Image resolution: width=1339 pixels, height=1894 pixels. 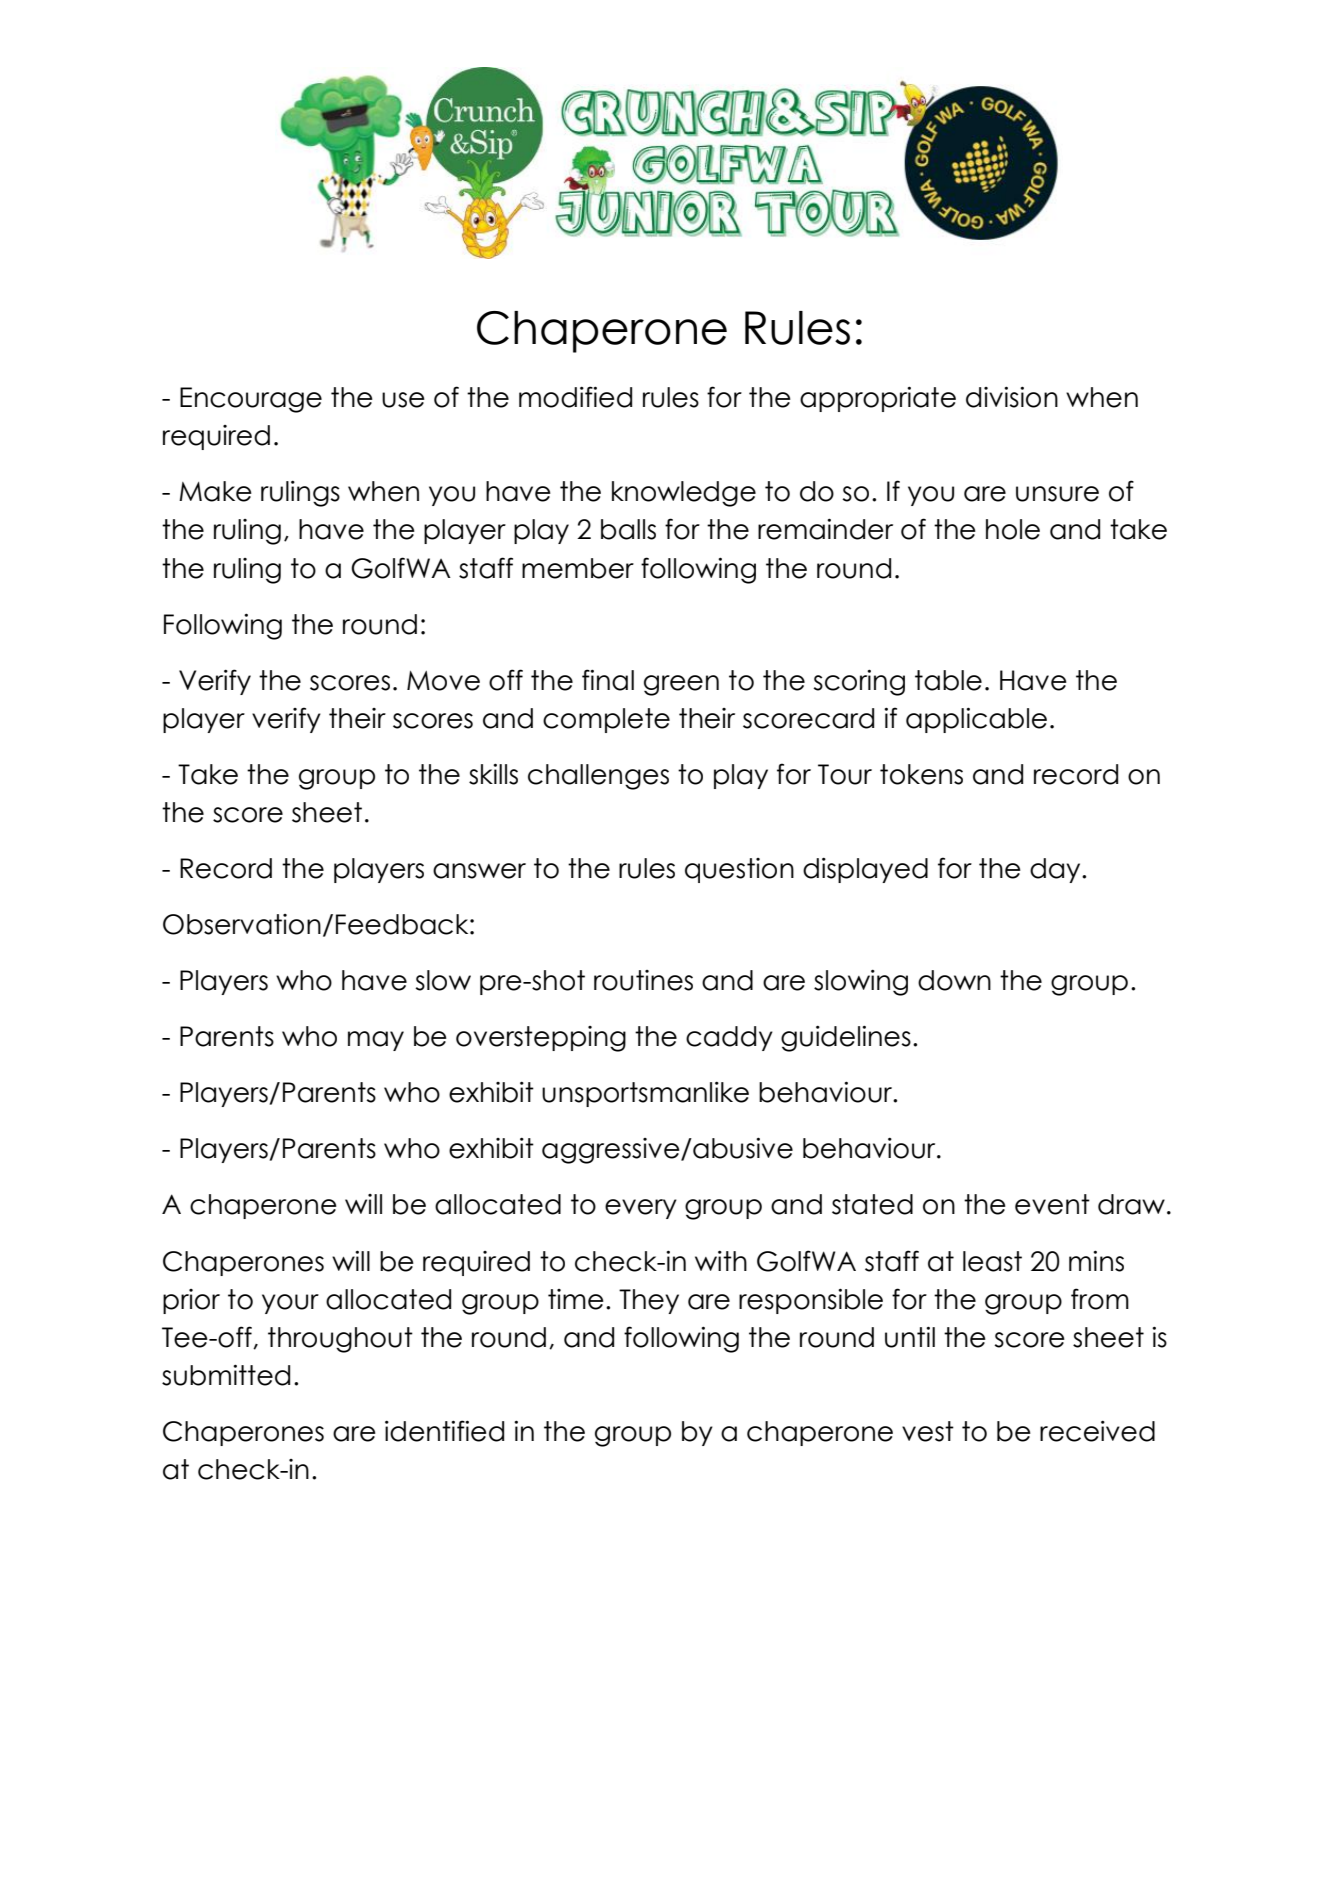 What do you see at coordinates (251, 400) in the screenshot?
I see `Encourage` at bounding box center [251, 400].
